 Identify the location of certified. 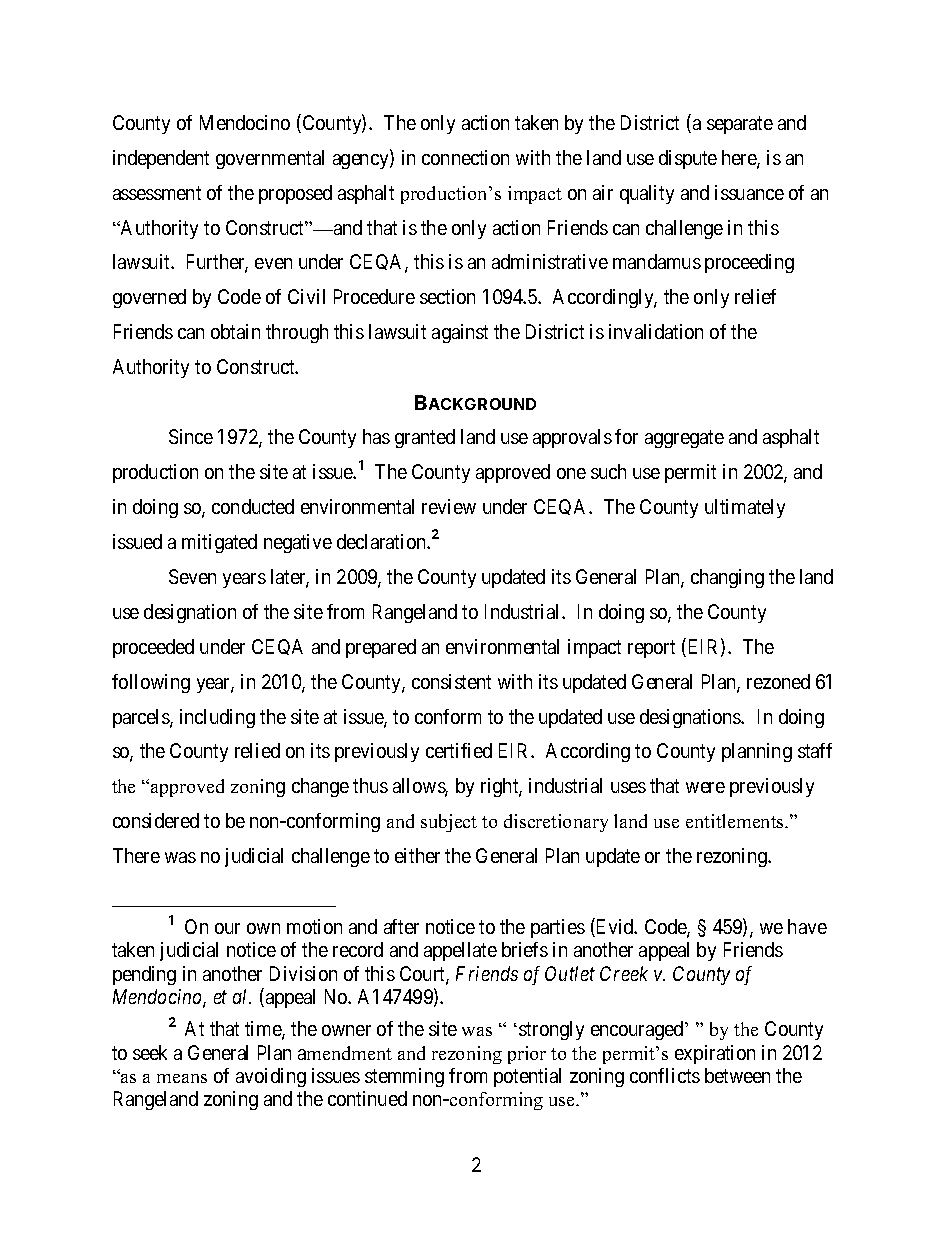
(459, 750).
